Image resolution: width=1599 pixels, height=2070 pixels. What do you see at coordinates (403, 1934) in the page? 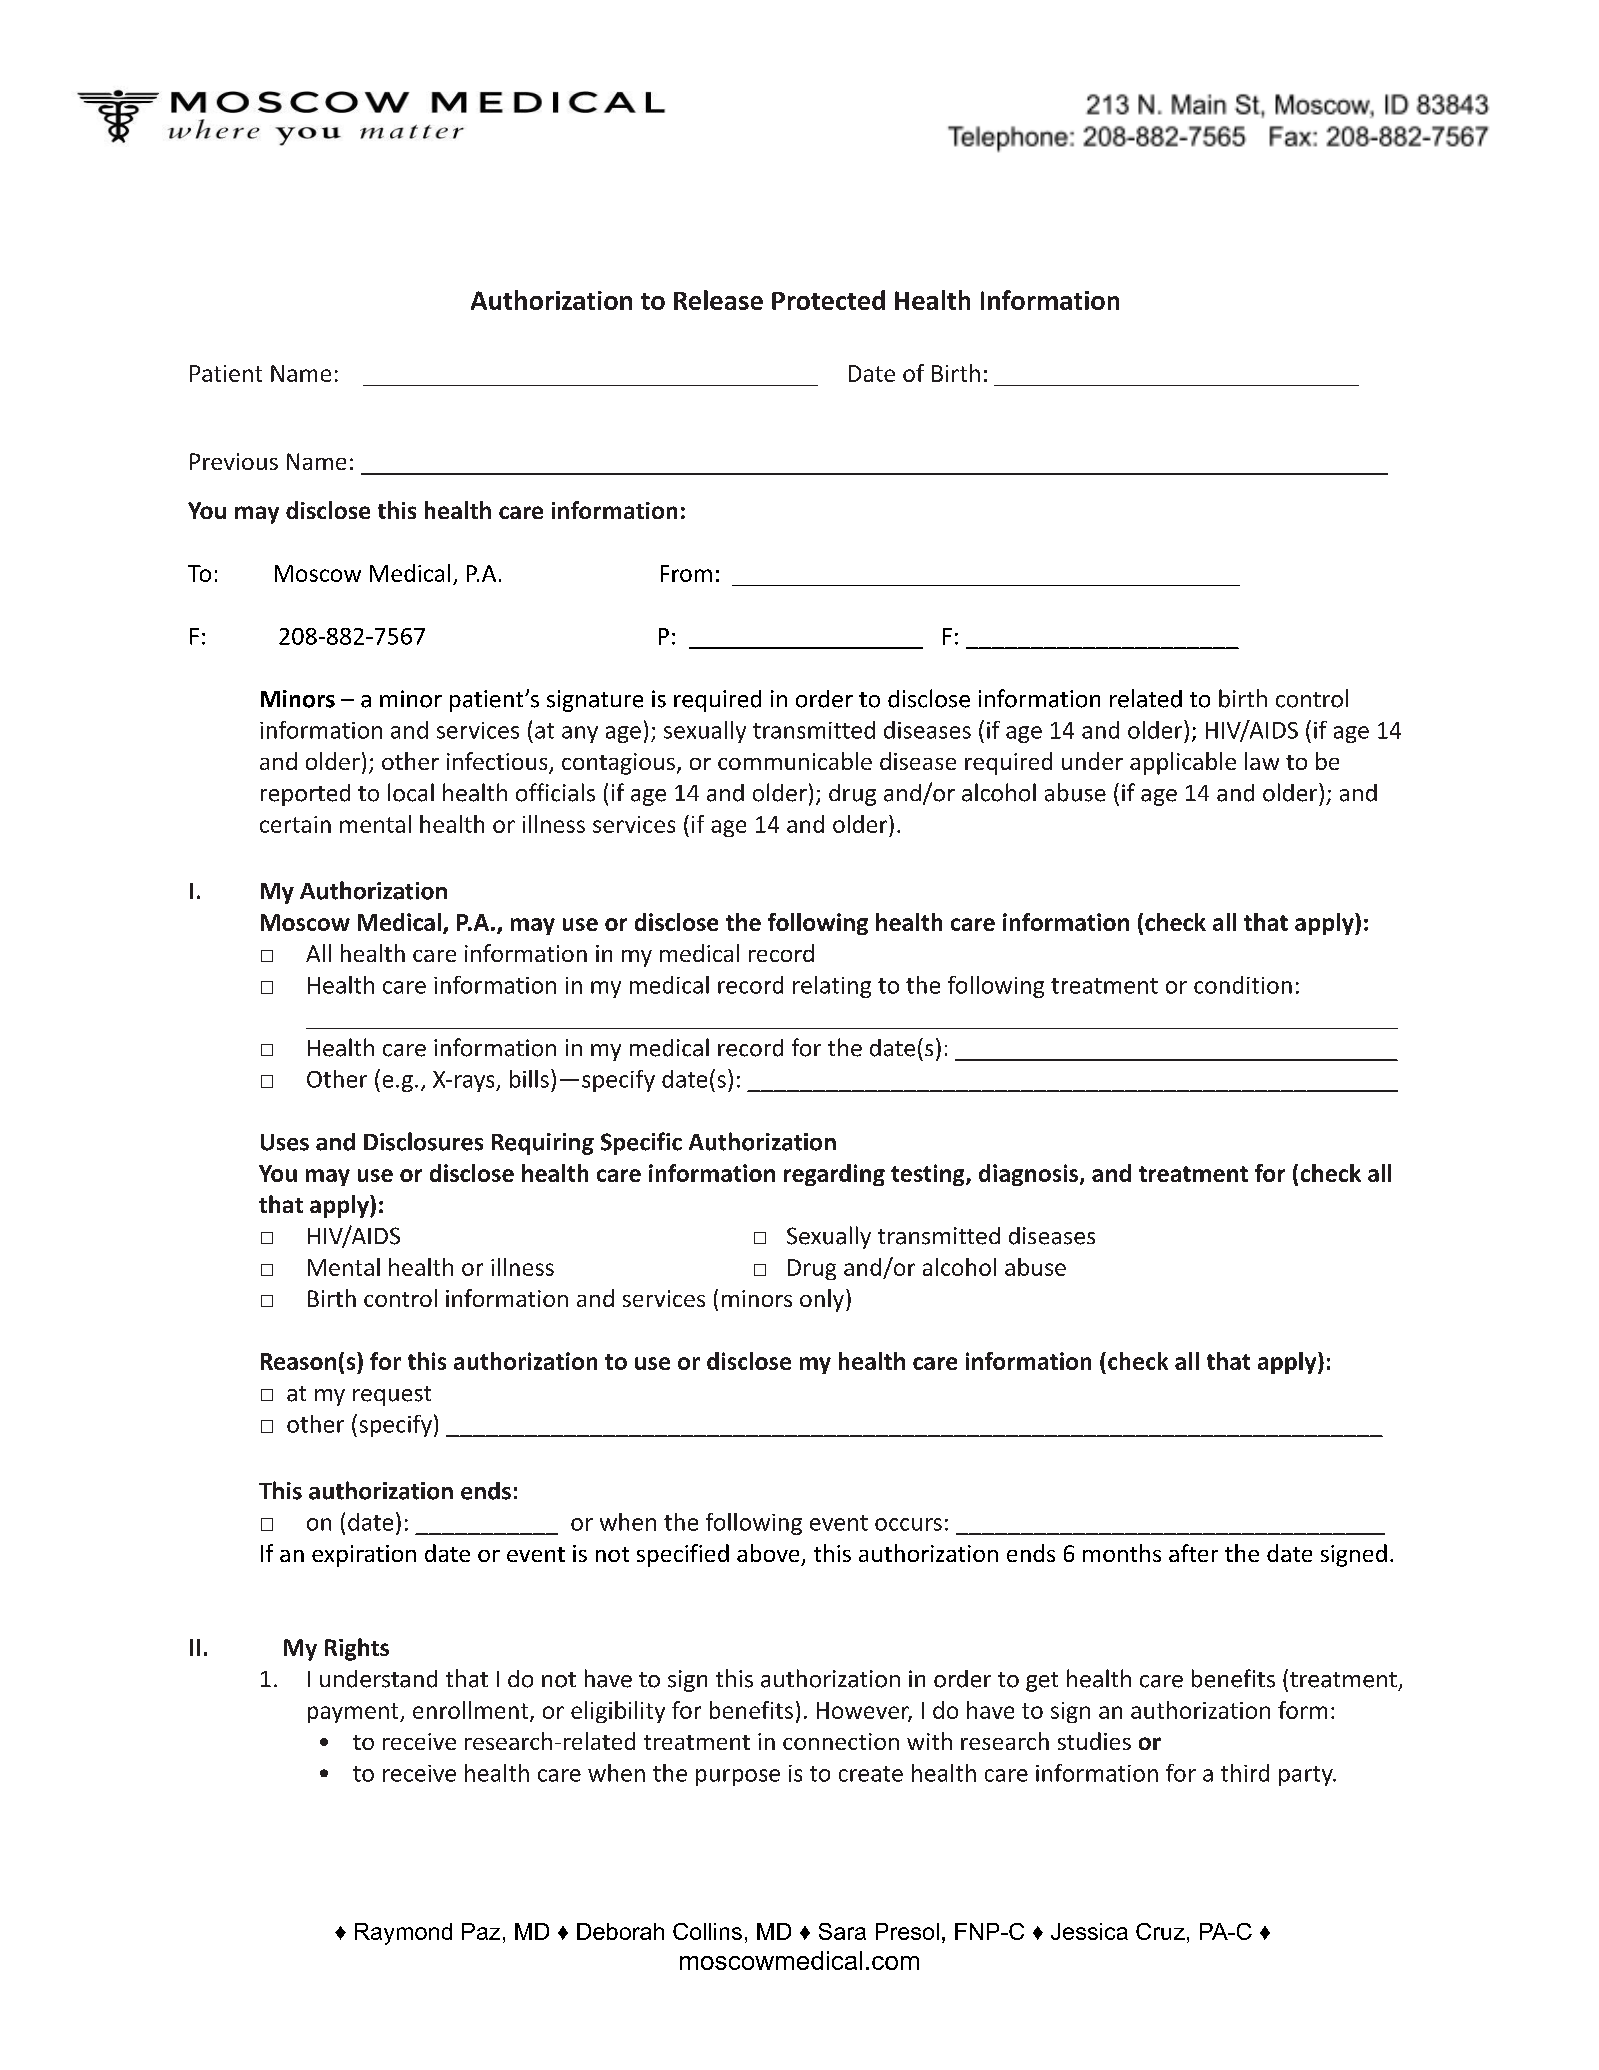
I see `Raymond` at bounding box center [403, 1934].
